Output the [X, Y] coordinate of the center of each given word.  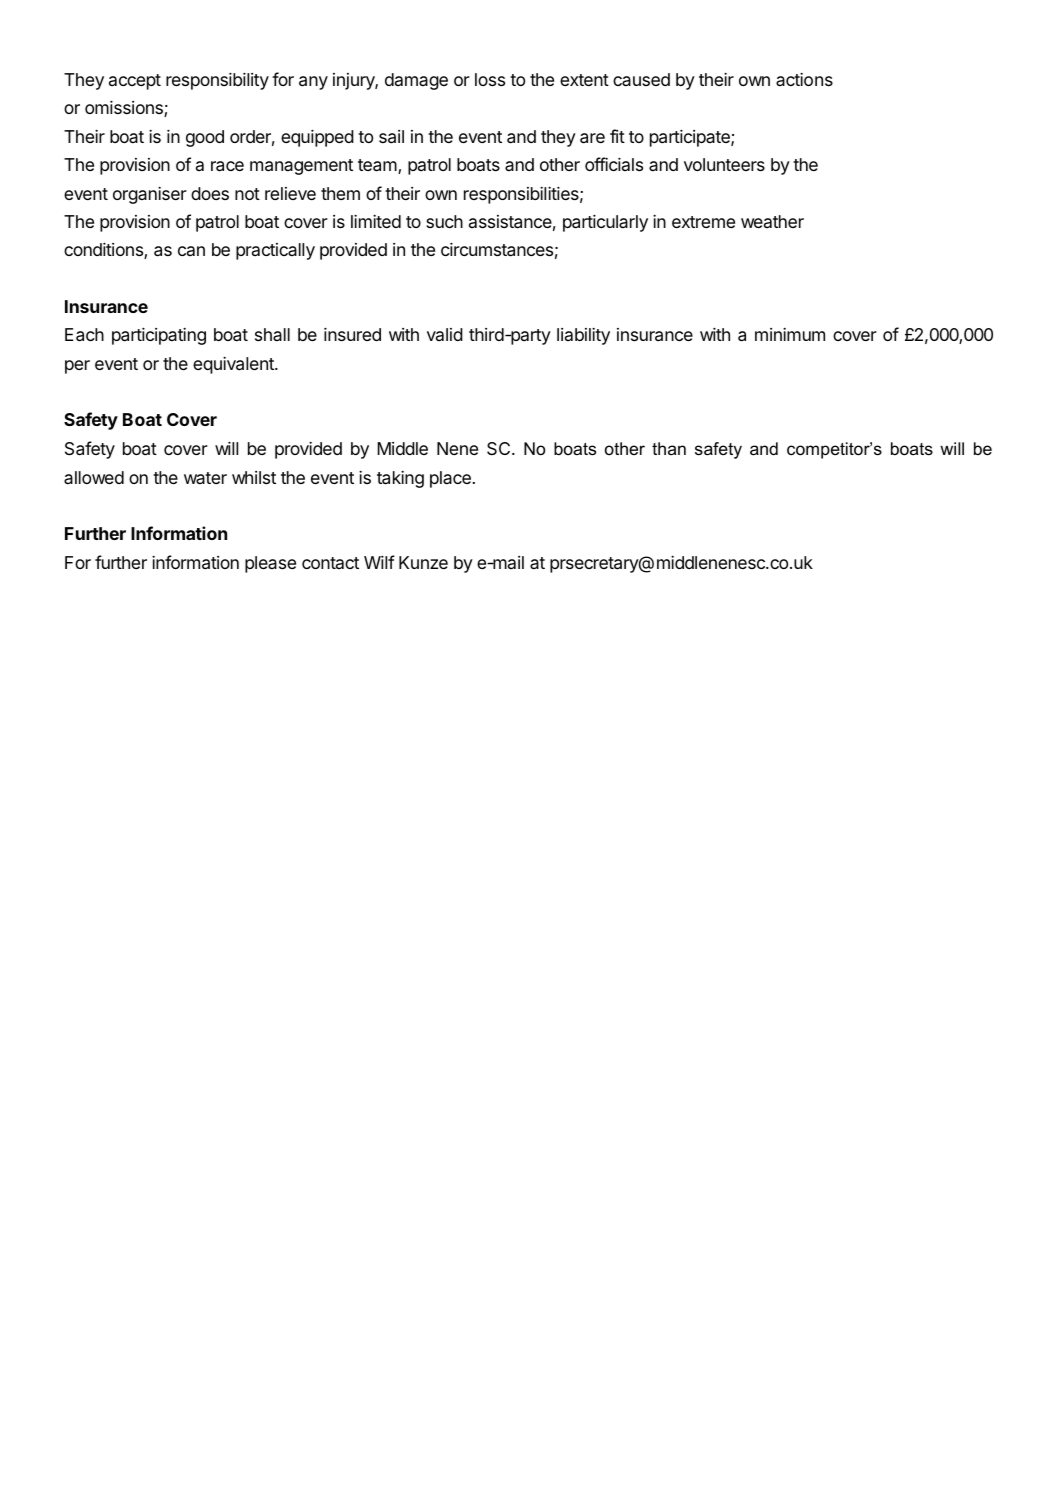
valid [445, 334]
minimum [790, 334]
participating [159, 336]
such [444, 221]
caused [641, 79]
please [270, 564]
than [669, 448]
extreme [703, 222]
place [450, 479]
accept [135, 82]
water [205, 478]
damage [416, 81]
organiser [150, 195]
